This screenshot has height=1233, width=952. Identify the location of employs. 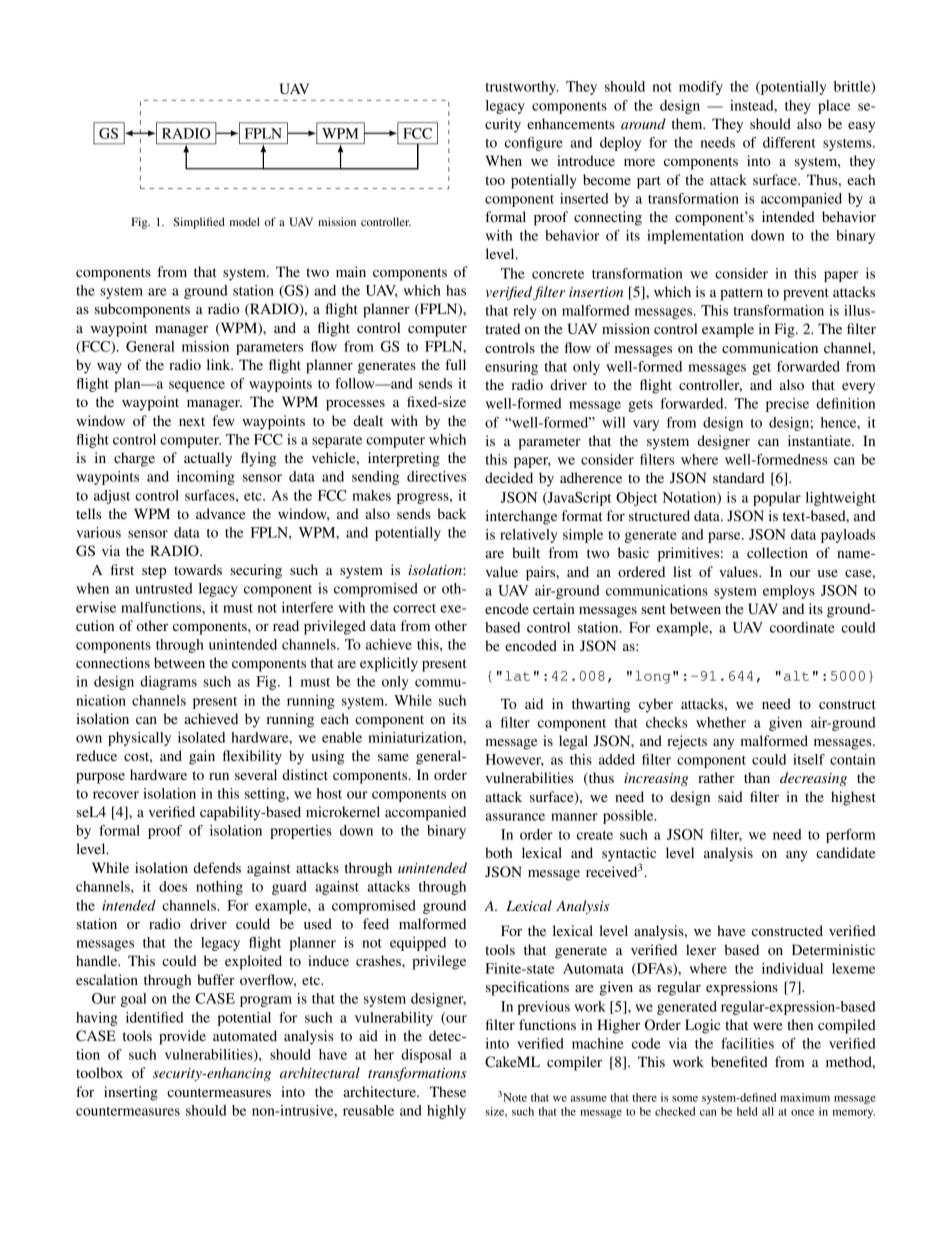
(789, 592).
